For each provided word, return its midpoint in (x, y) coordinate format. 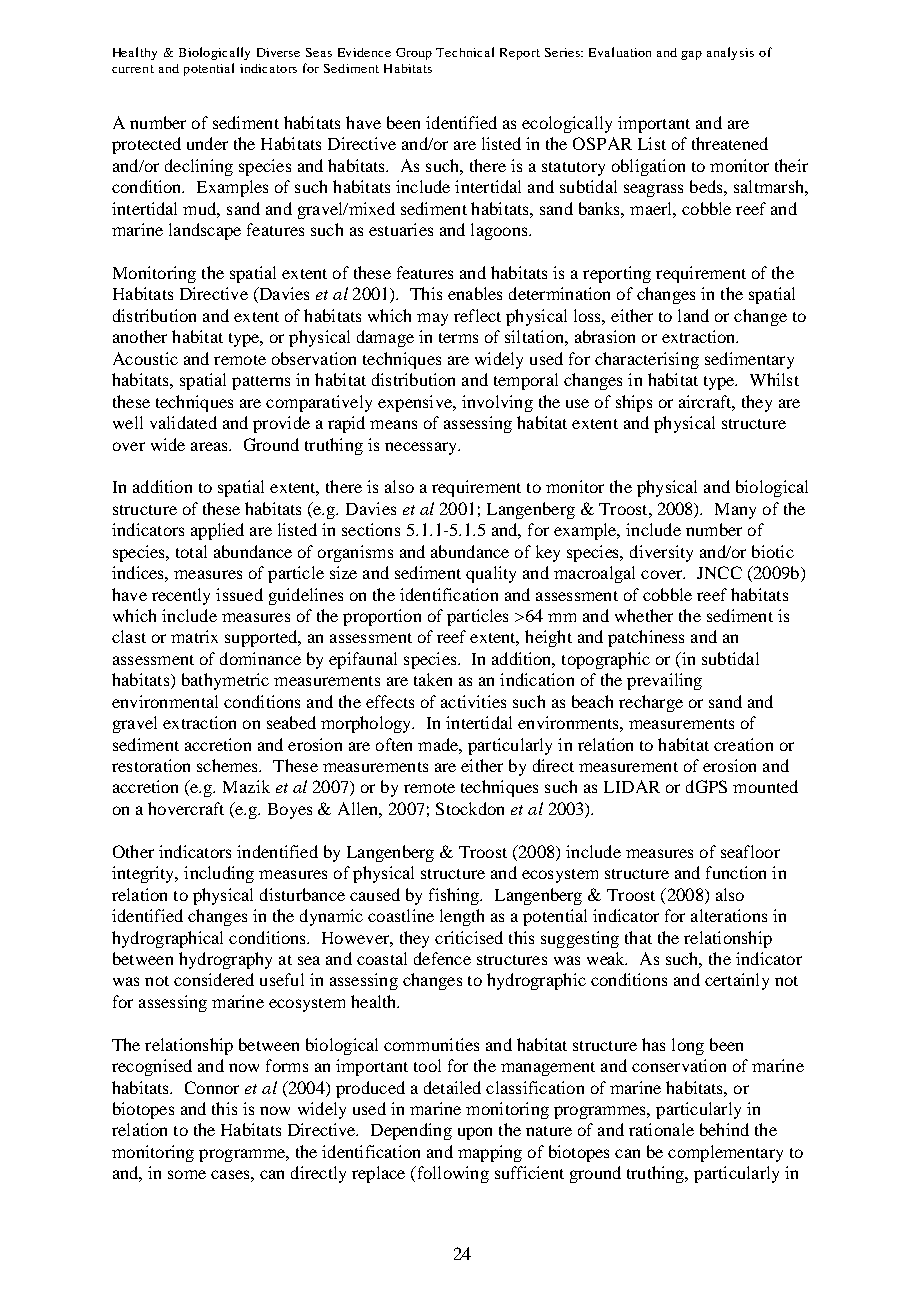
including (219, 874)
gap (691, 55)
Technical (465, 52)
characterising (647, 360)
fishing (455, 896)
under (207, 143)
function (736, 872)
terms (458, 338)
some (187, 1174)
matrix (194, 636)
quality (491, 574)
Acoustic (145, 358)
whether (644, 615)
